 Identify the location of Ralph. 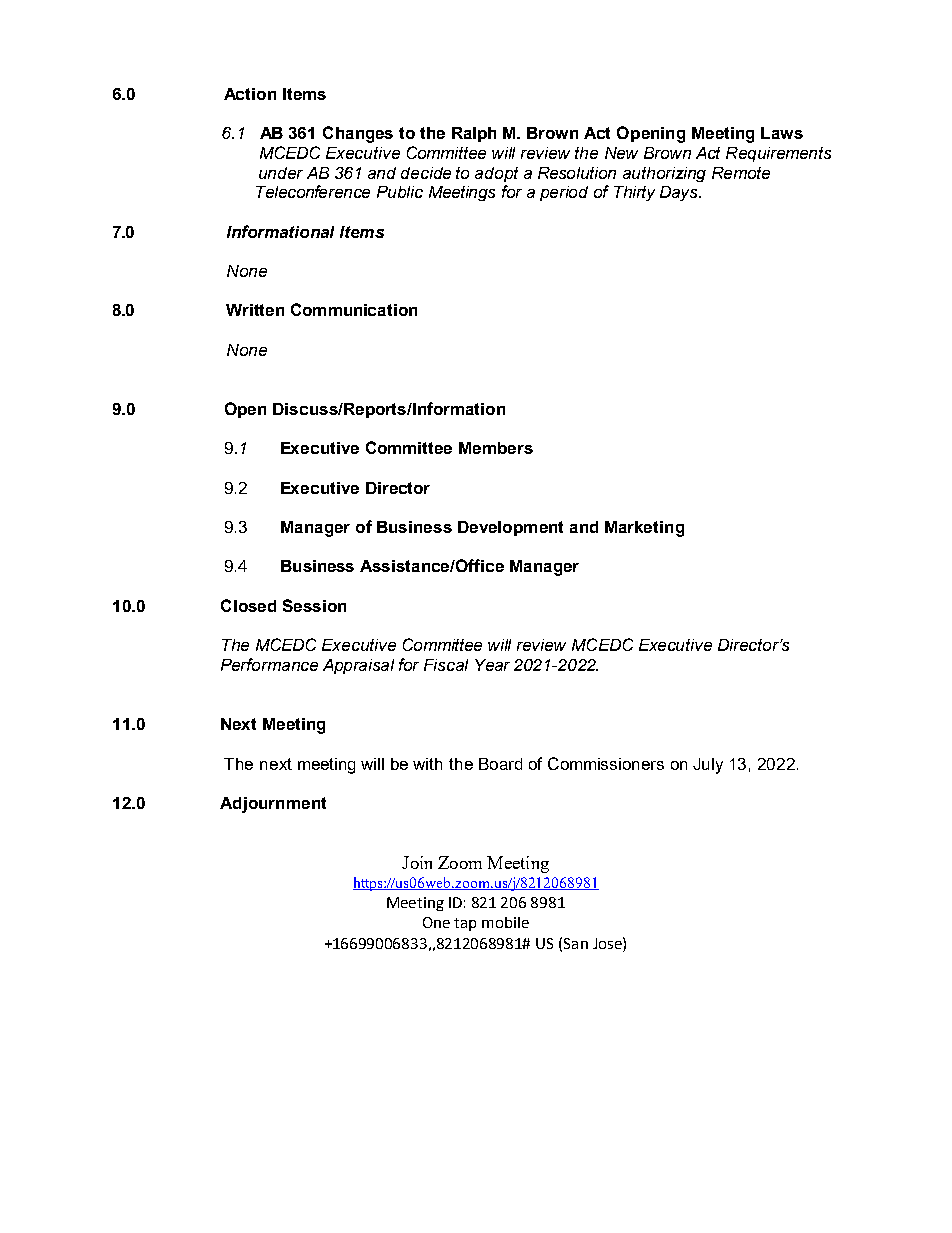
(474, 134).
